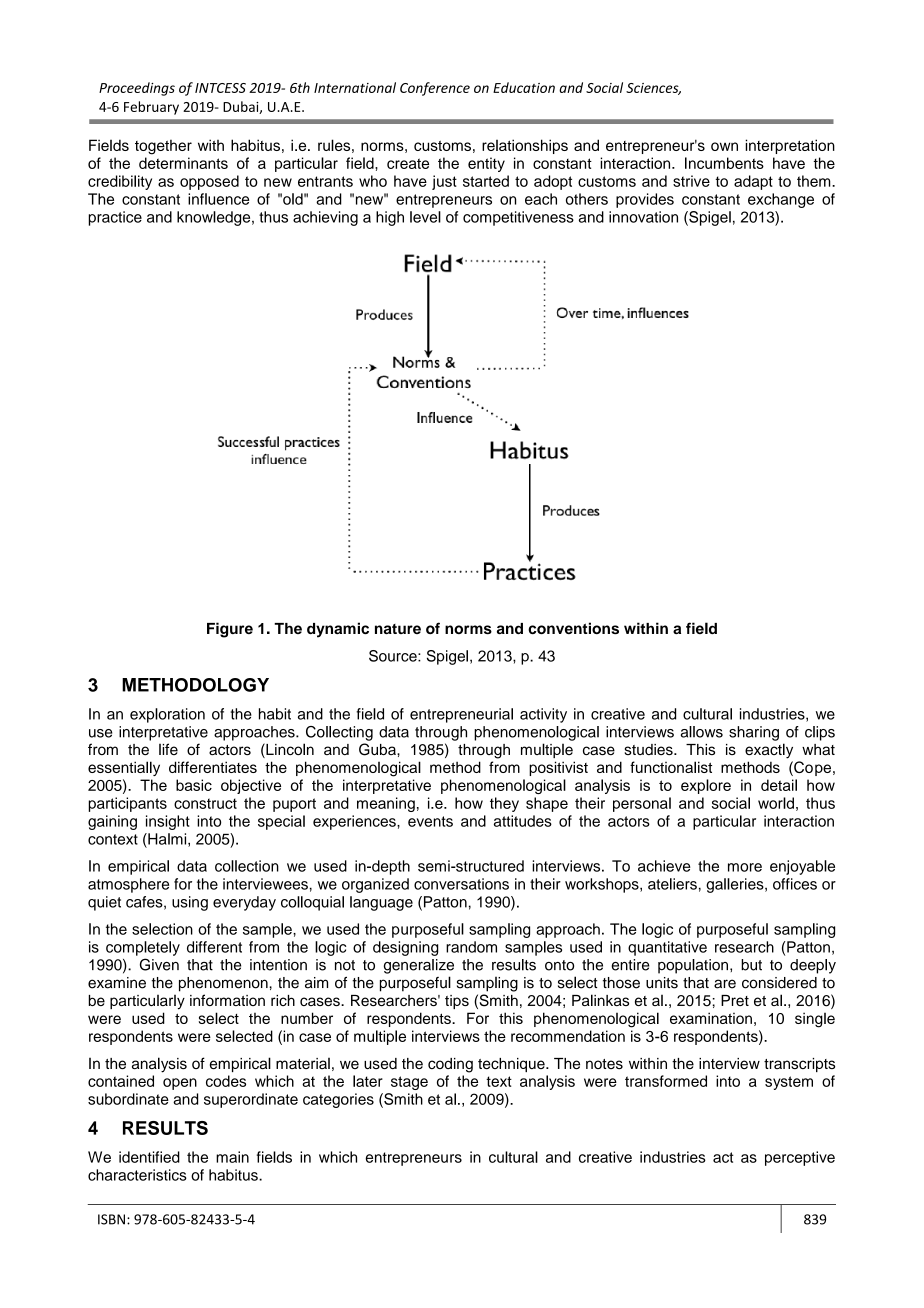 This screenshot has height=1308, width=924. I want to click on identified, so click(149, 1157).
